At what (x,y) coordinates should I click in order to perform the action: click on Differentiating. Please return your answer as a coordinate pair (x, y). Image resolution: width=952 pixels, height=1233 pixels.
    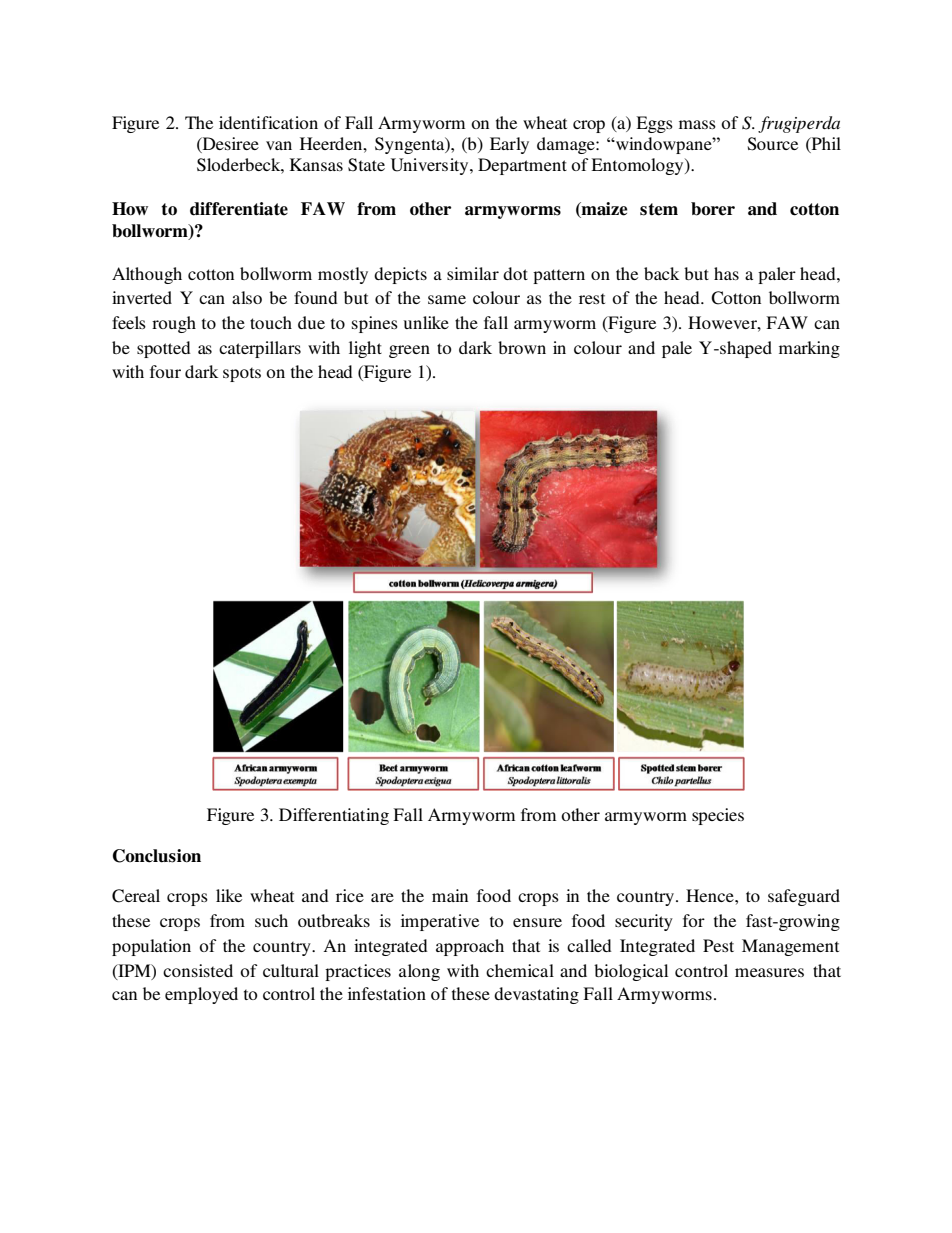
    Looking at the image, I should click on (334, 816).
